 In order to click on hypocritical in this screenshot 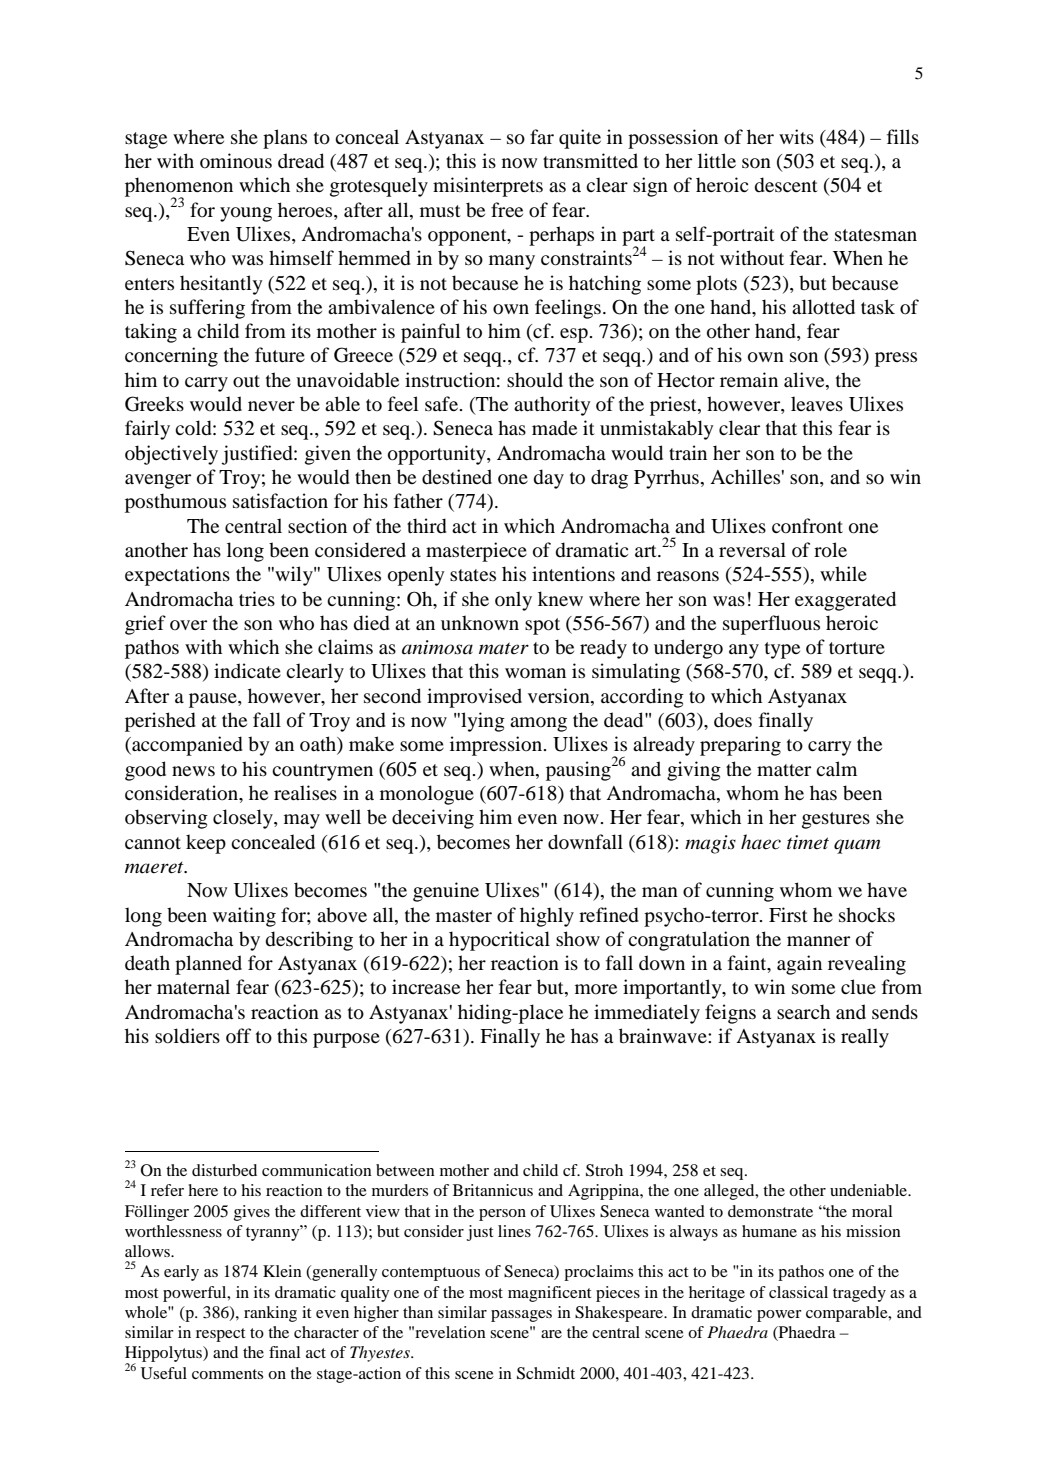, I will do `click(499, 941)`.
